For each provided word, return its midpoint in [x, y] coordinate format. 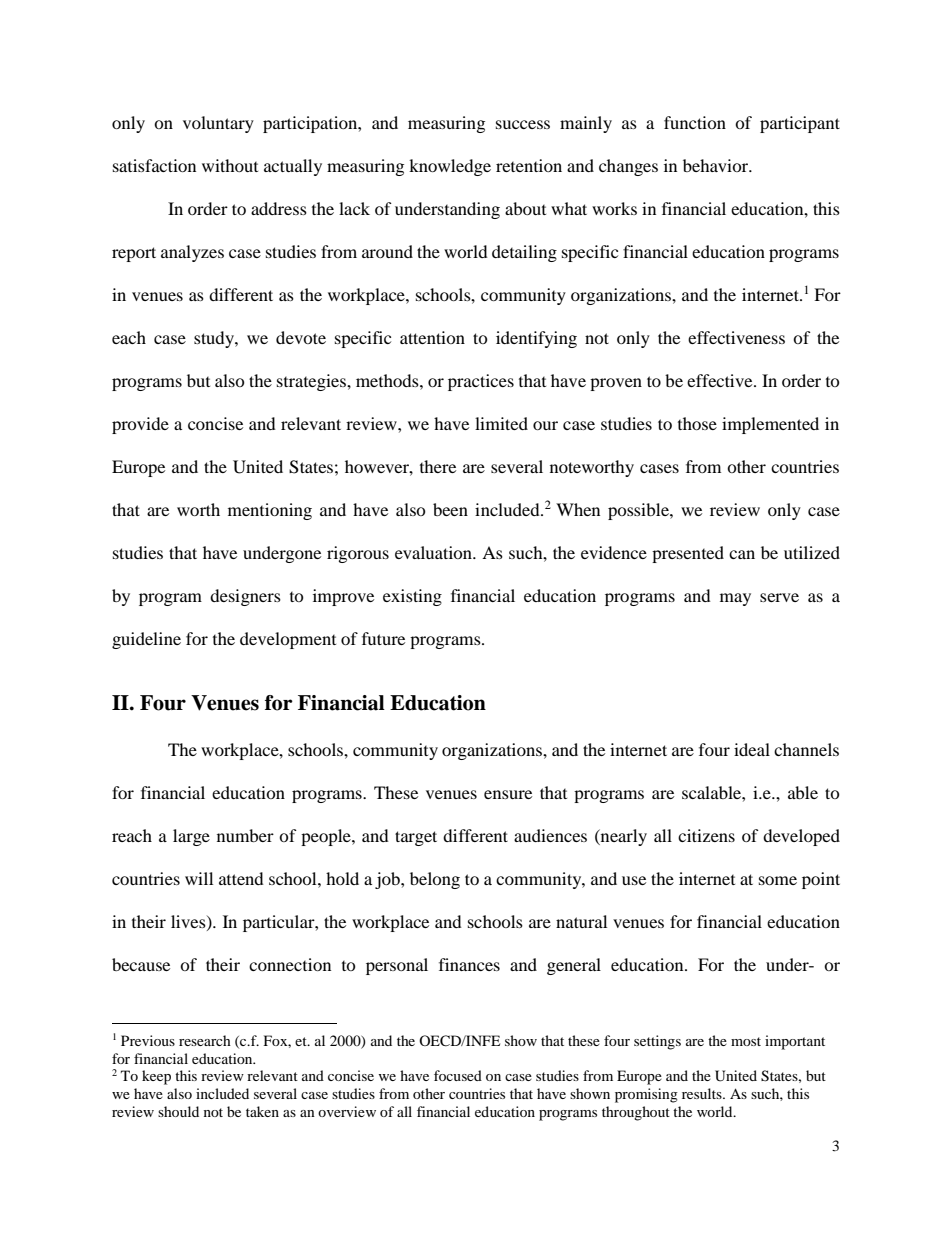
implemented [770, 425]
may [735, 599]
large [191, 837]
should [178, 1111]
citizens [706, 835]
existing [412, 597]
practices [481, 382]
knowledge [450, 167]
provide [140, 425]
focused [458, 1075]
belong [435, 880]
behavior [717, 165]
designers [245, 597]
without [230, 165]
